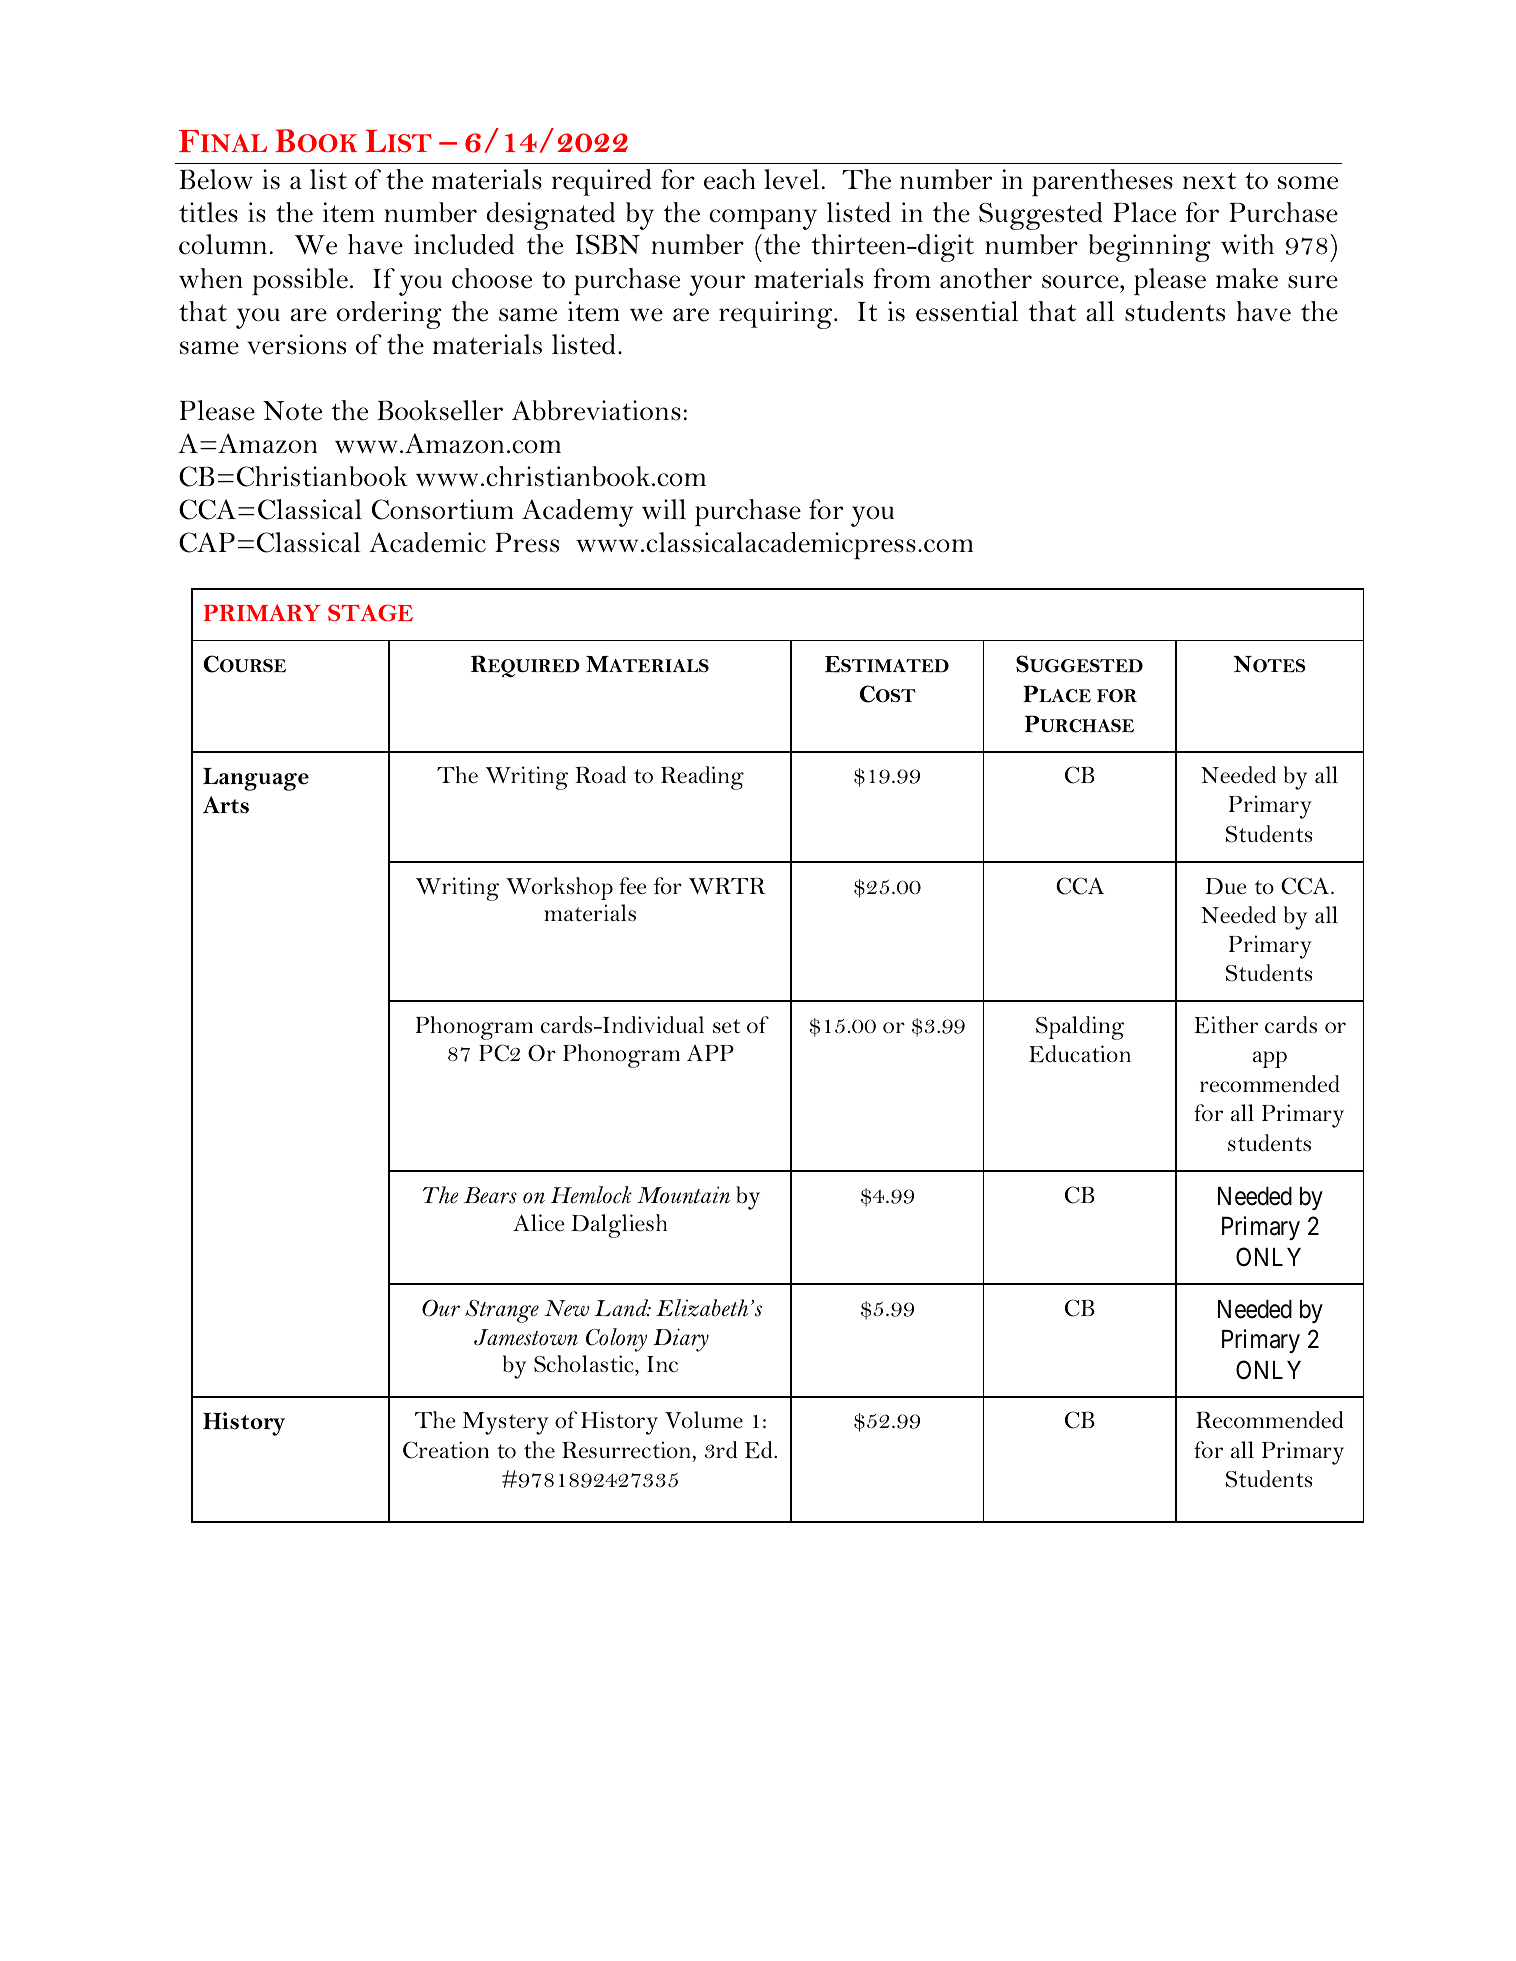 Image resolution: width=1516 pixels, height=1961 pixels. Describe the element at coordinates (681, 1340) in the image. I see `Diary` at that location.
